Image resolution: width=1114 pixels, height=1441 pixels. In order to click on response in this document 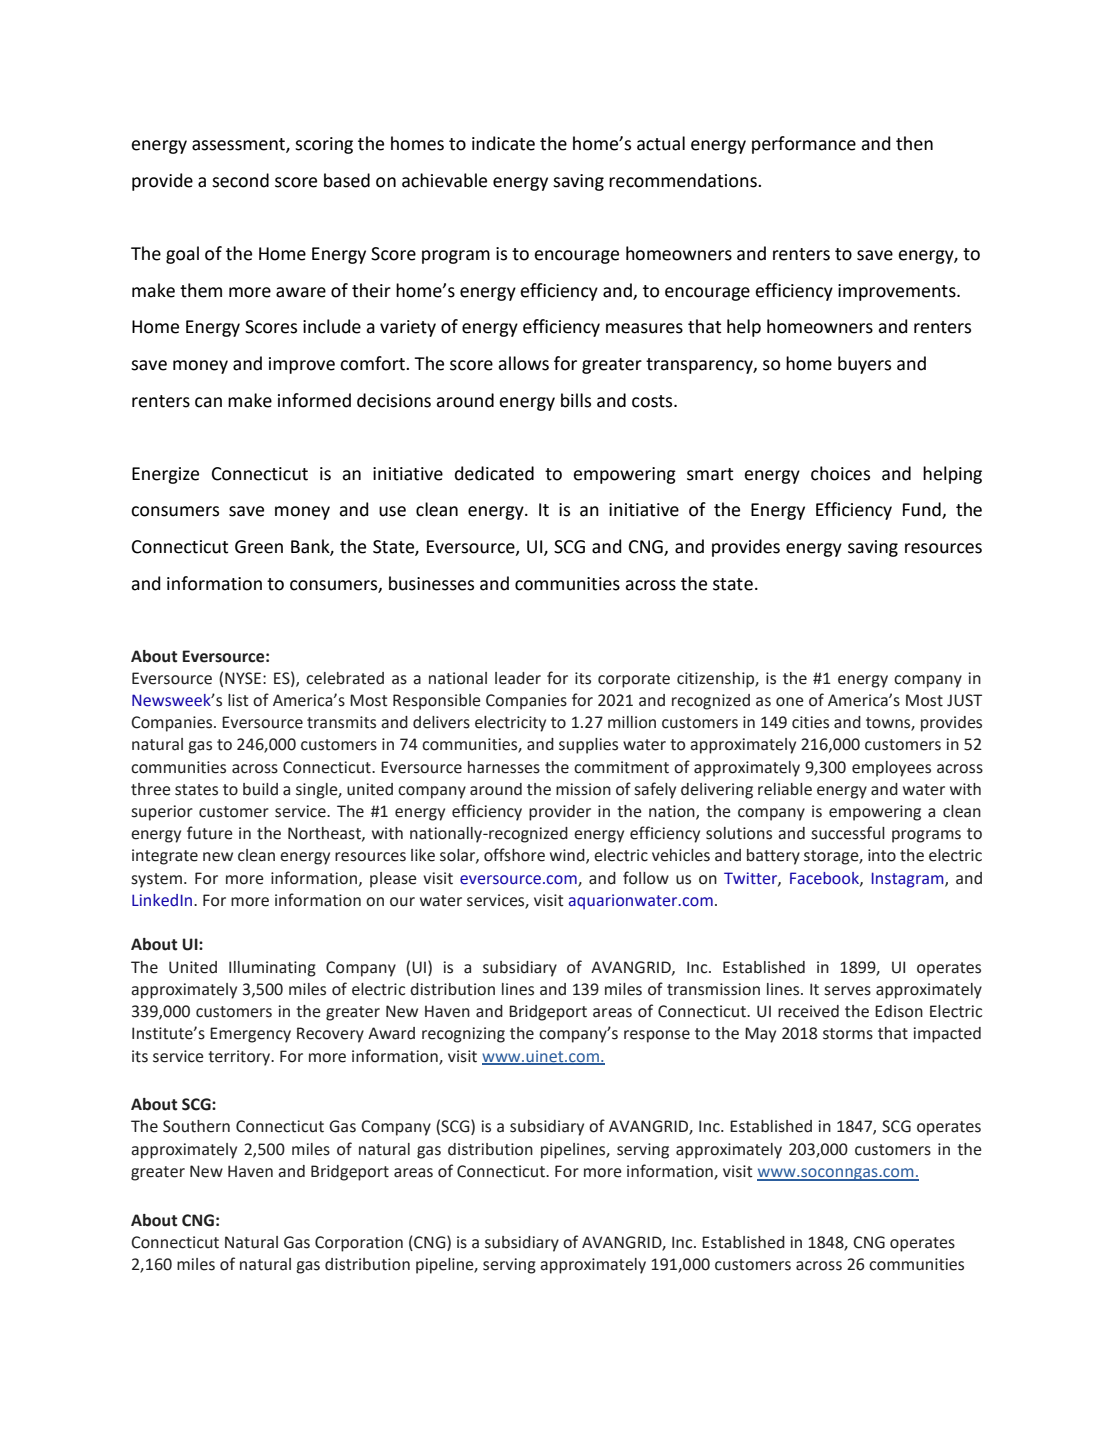, I will do `click(657, 1036)`.
